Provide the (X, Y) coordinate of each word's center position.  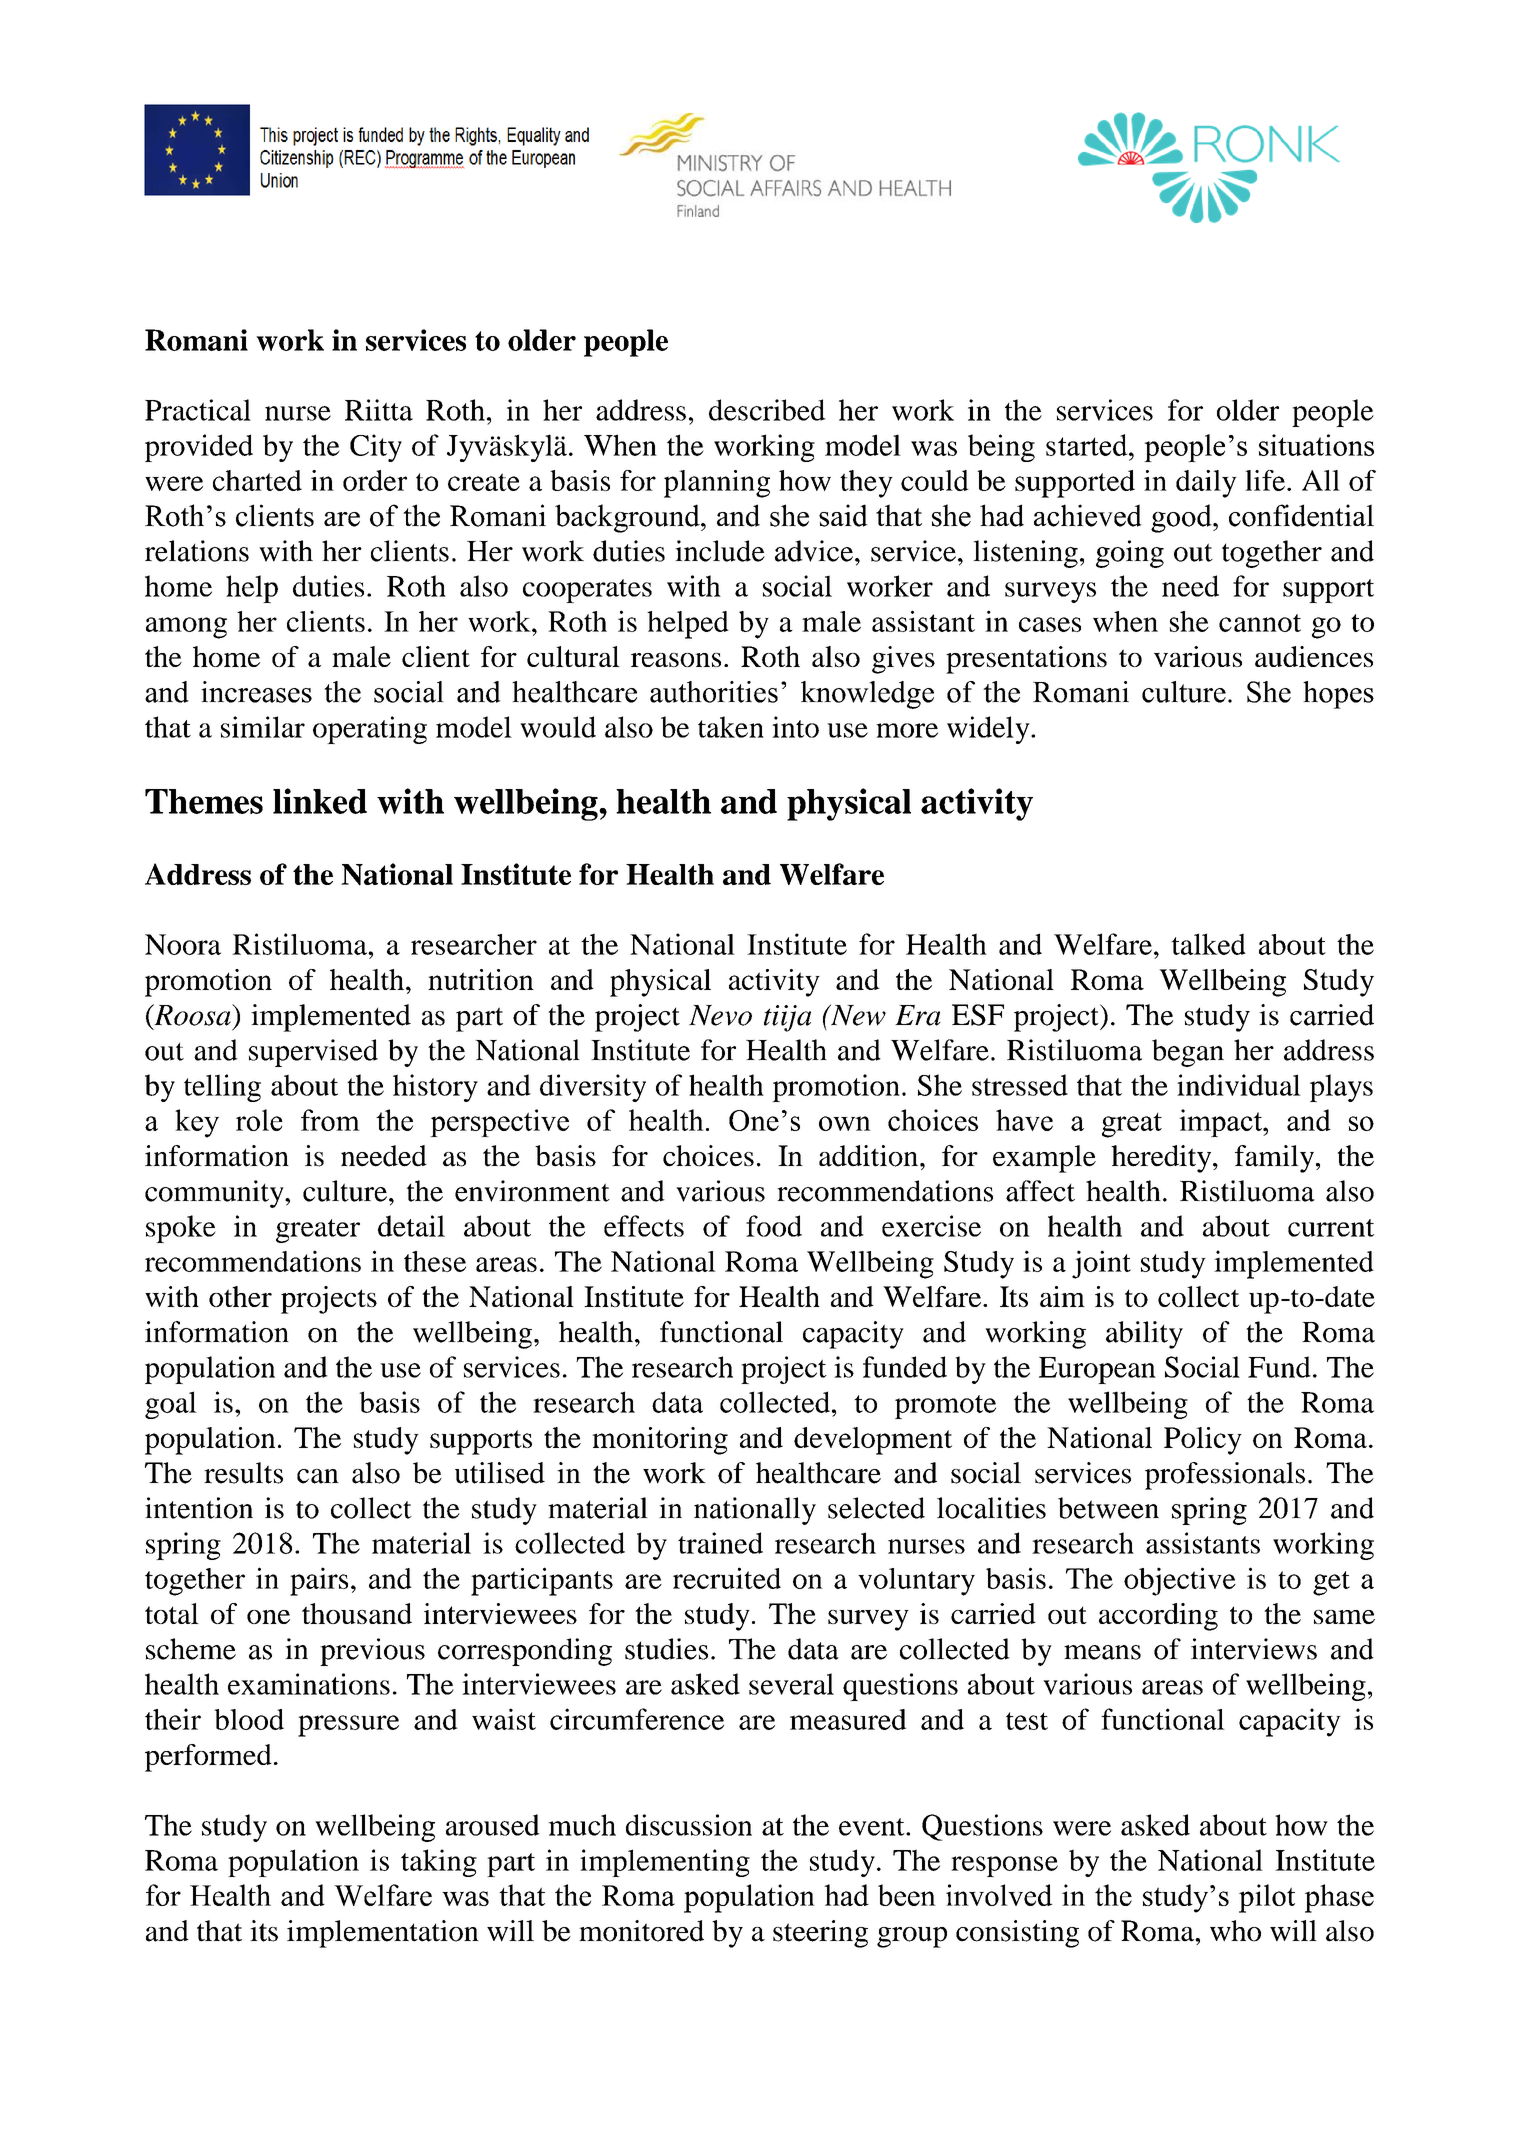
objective (1180, 1581)
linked (320, 801)
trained (720, 1543)
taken (731, 727)
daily (1206, 484)
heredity (1162, 1159)
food (774, 1226)
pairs (319, 1581)
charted (257, 480)
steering (820, 1934)
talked (1208, 944)
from (330, 1120)
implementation (383, 1934)
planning (717, 484)
